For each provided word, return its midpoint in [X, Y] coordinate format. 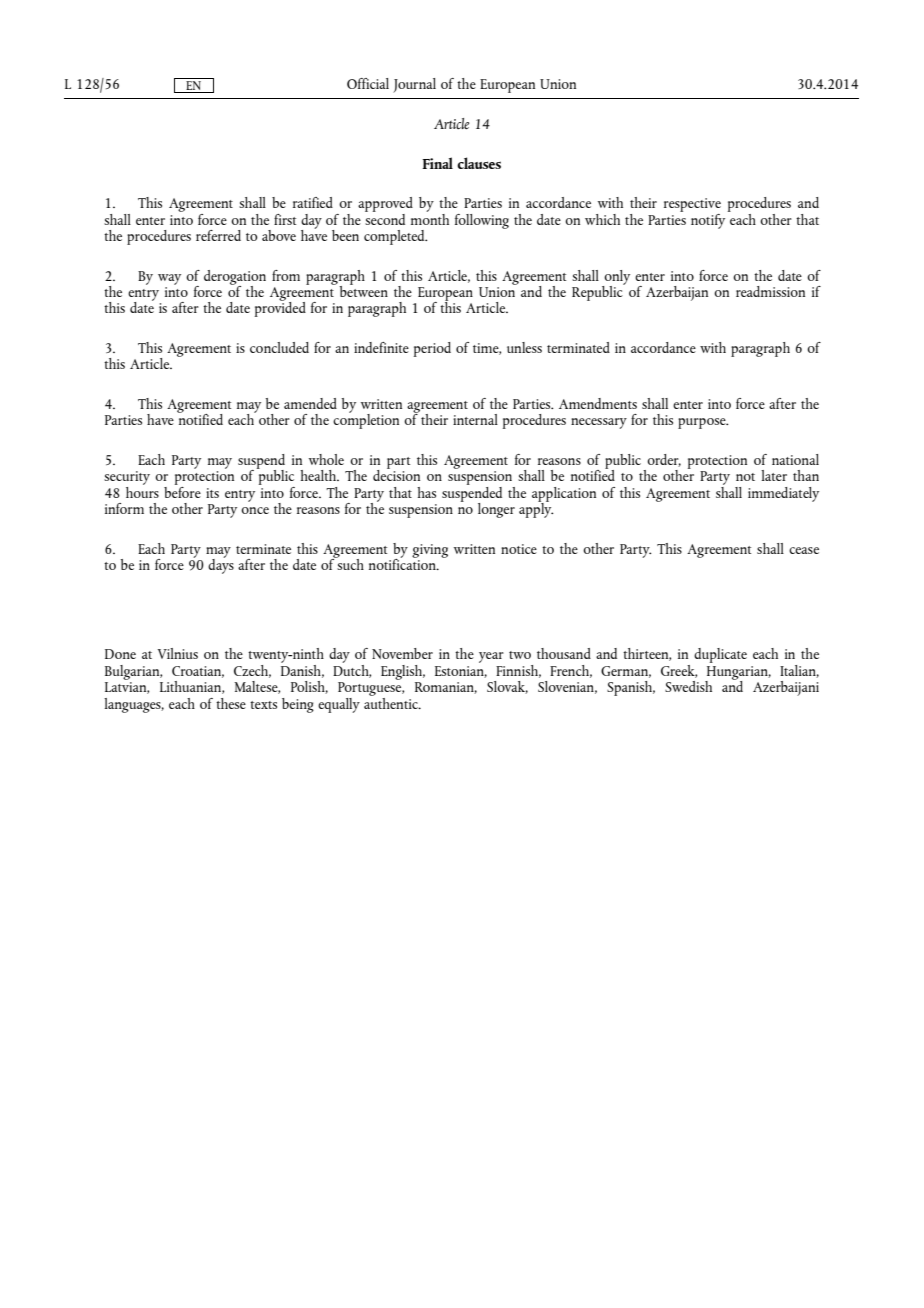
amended [310, 403]
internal [475, 419]
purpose [703, 423]
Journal [414, 85]
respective [692, 206]
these [231, 703]
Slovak [507, 687]
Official [368, 83]
